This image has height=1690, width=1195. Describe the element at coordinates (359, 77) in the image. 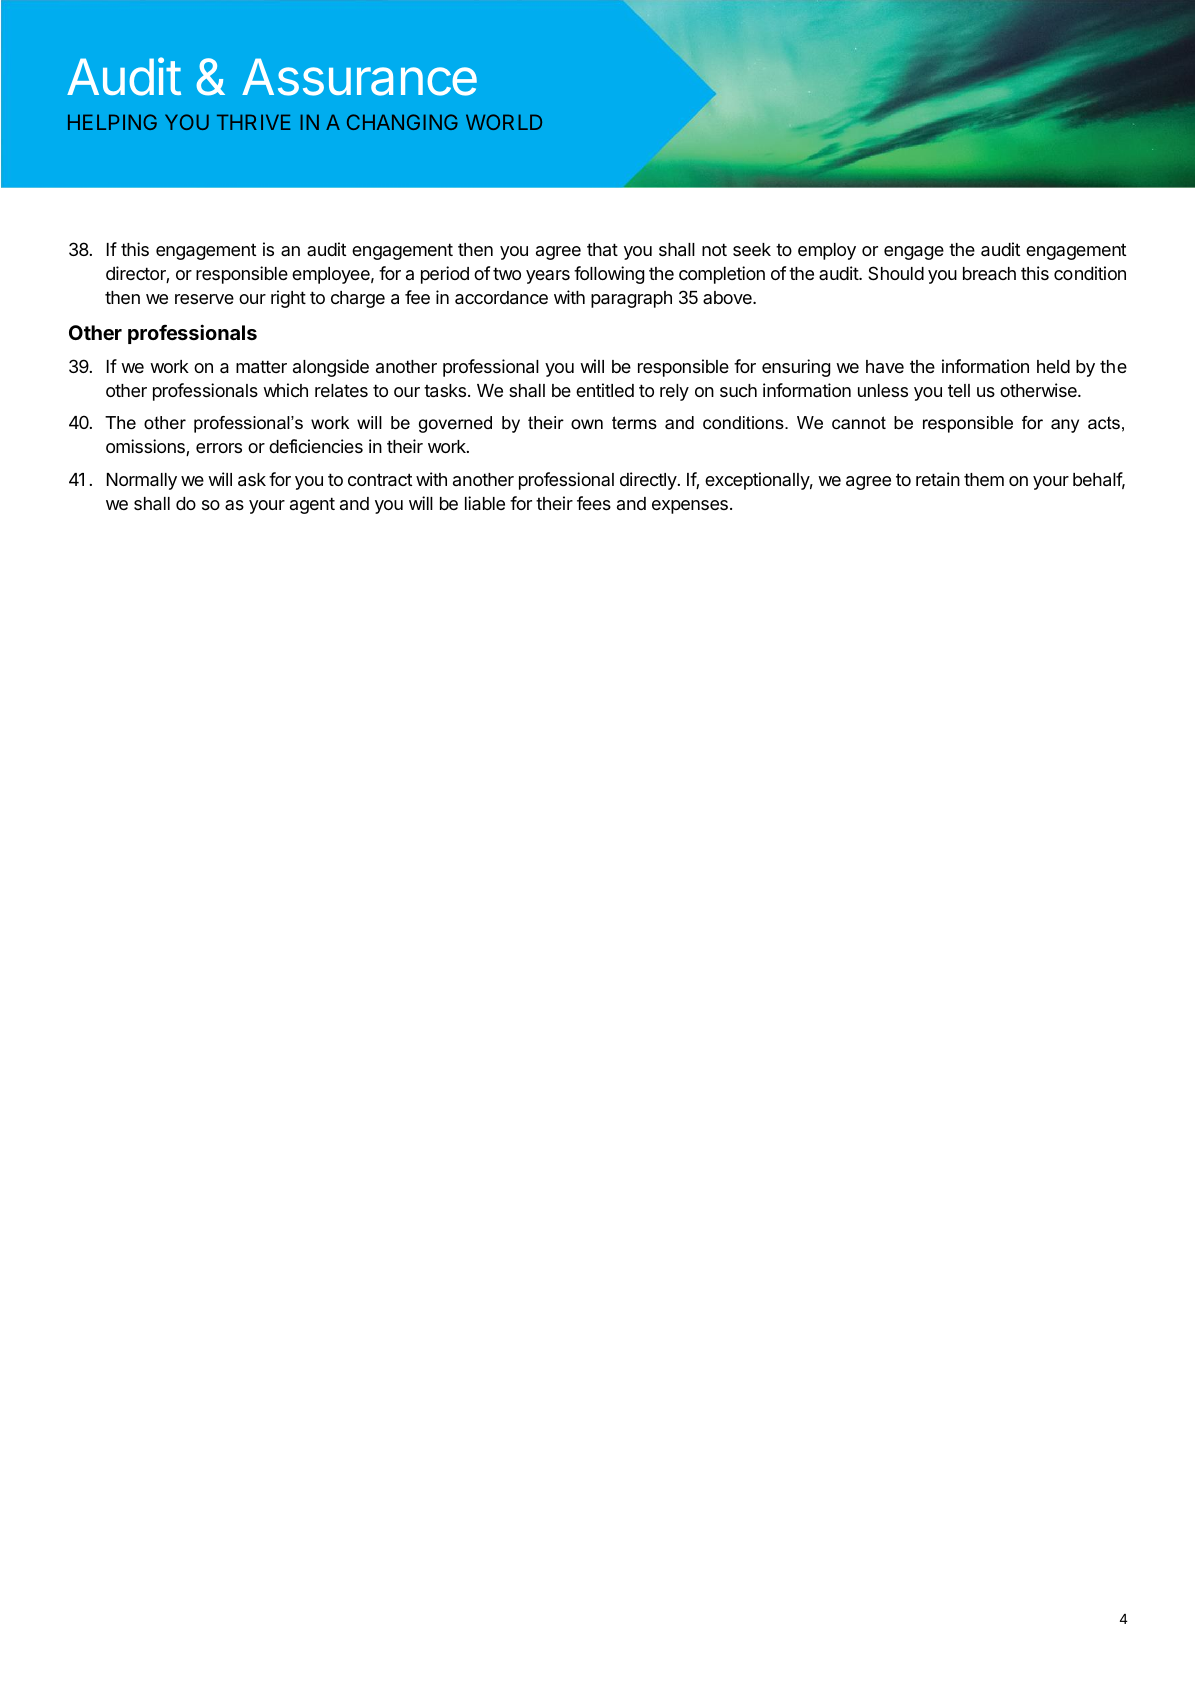

I see `Assurance` at that location.
